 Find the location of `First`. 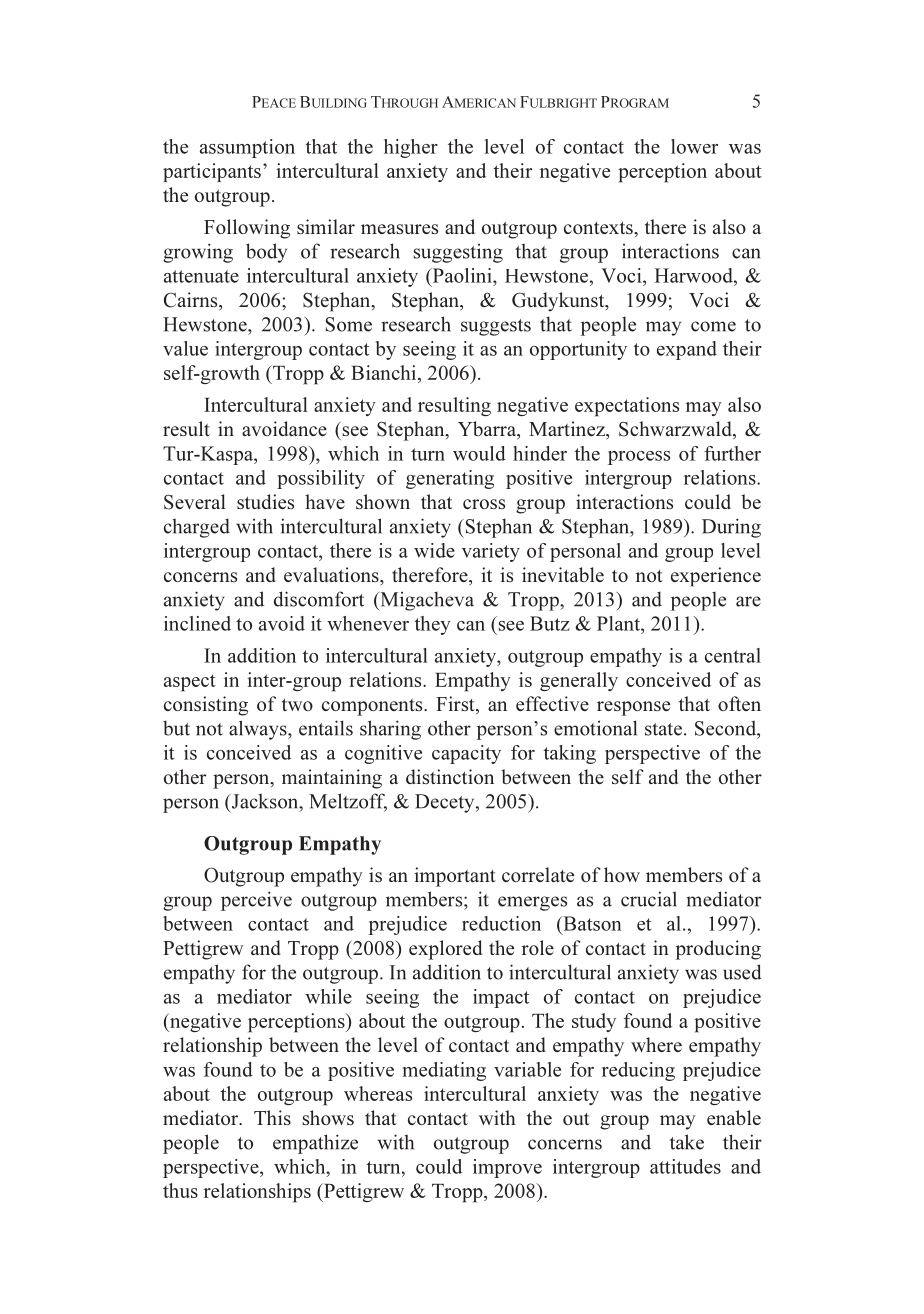

First is located at coordinates (456, 705).
